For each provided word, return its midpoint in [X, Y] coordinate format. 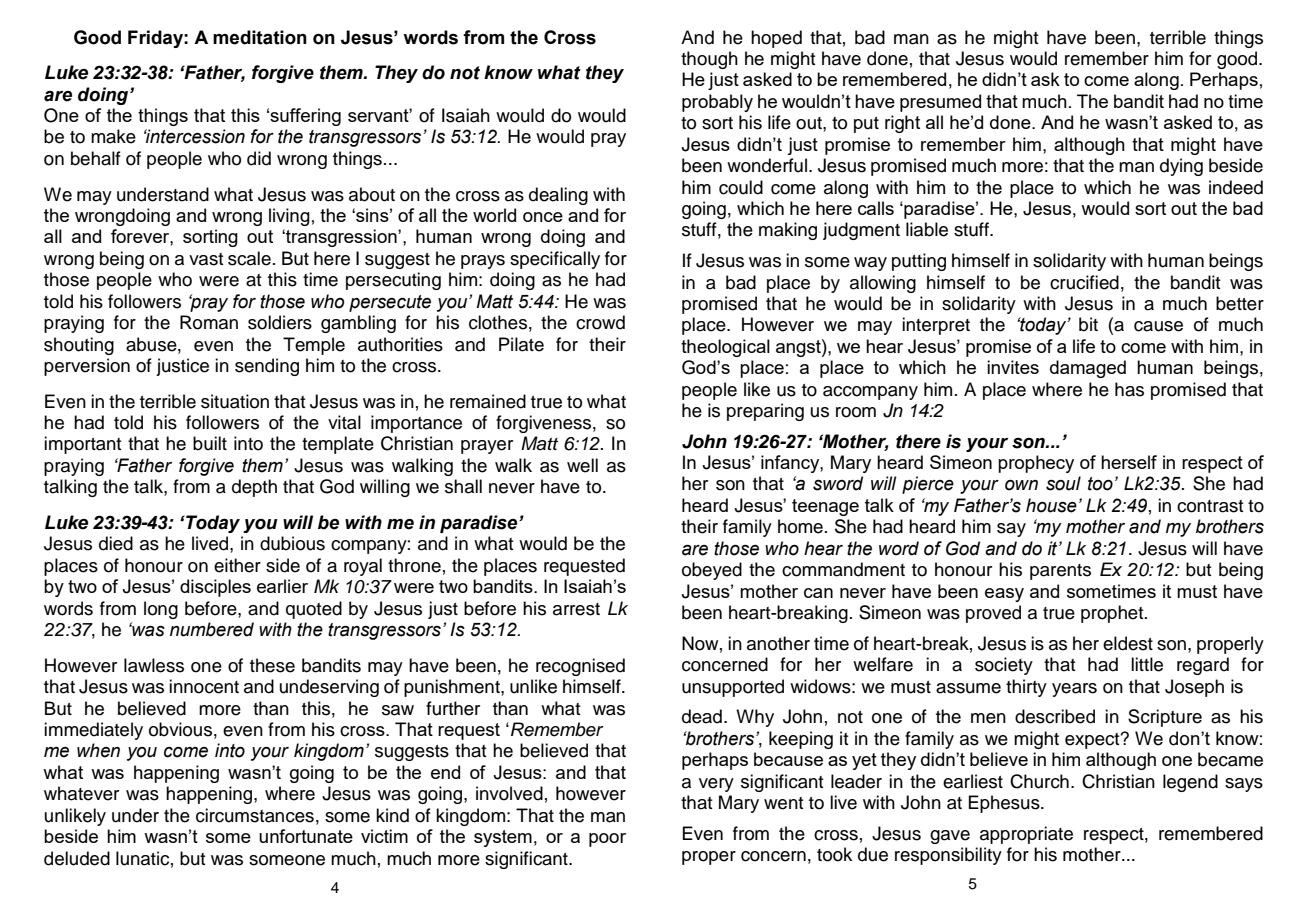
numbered [212, 629]
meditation [260, 37]
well [582, 465]
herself [1129, 462]
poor [607, 840]
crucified [1084, 282]
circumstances [255, 815]
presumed [940, 103]
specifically [555, 260]
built [210, 443]
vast [206, 259]
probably [717, 103]
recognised [580, 667]
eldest [1128, 643]
